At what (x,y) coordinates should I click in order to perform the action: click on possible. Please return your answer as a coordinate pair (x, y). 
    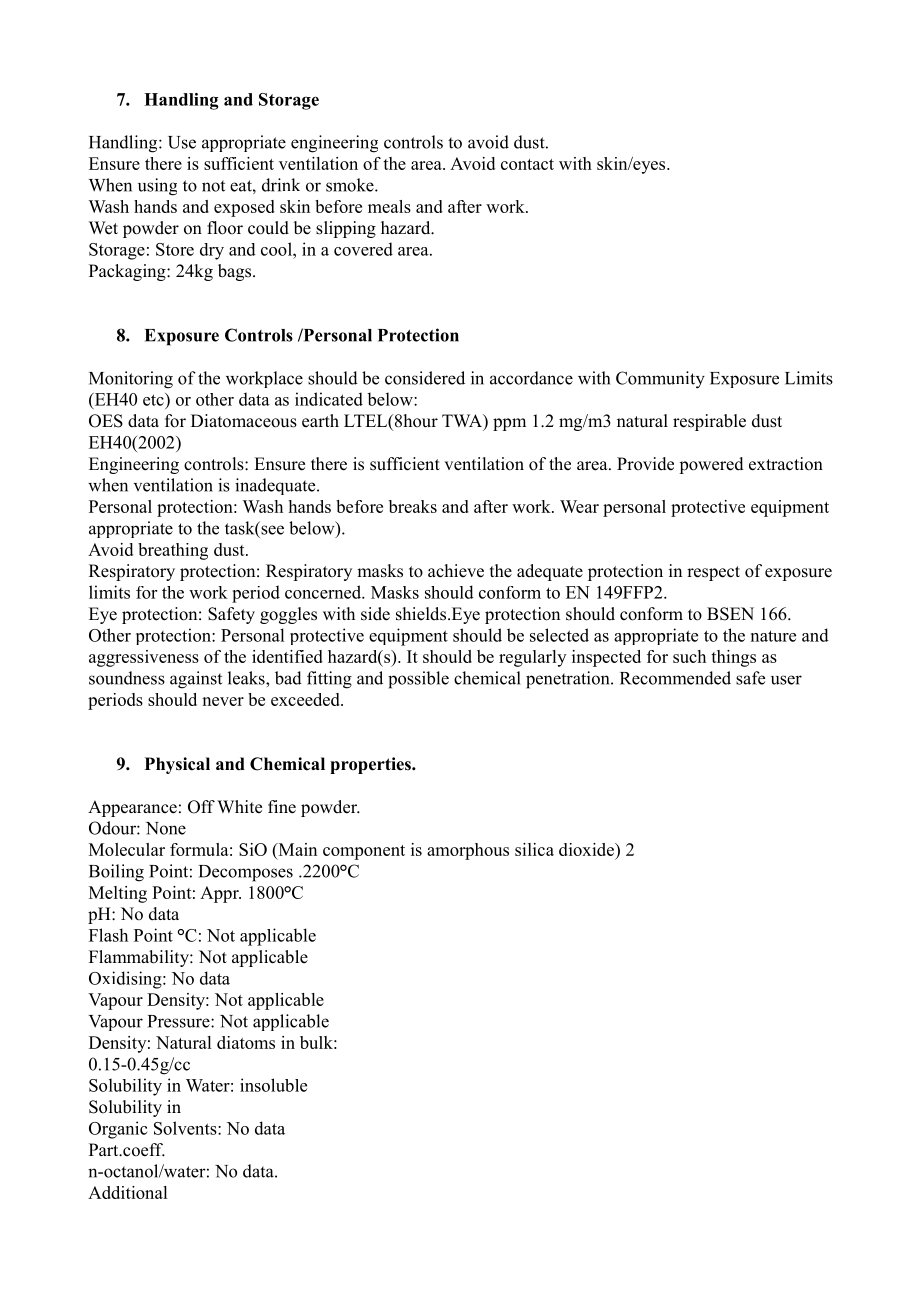
    Looking at the image, I should click on (418, 680).
